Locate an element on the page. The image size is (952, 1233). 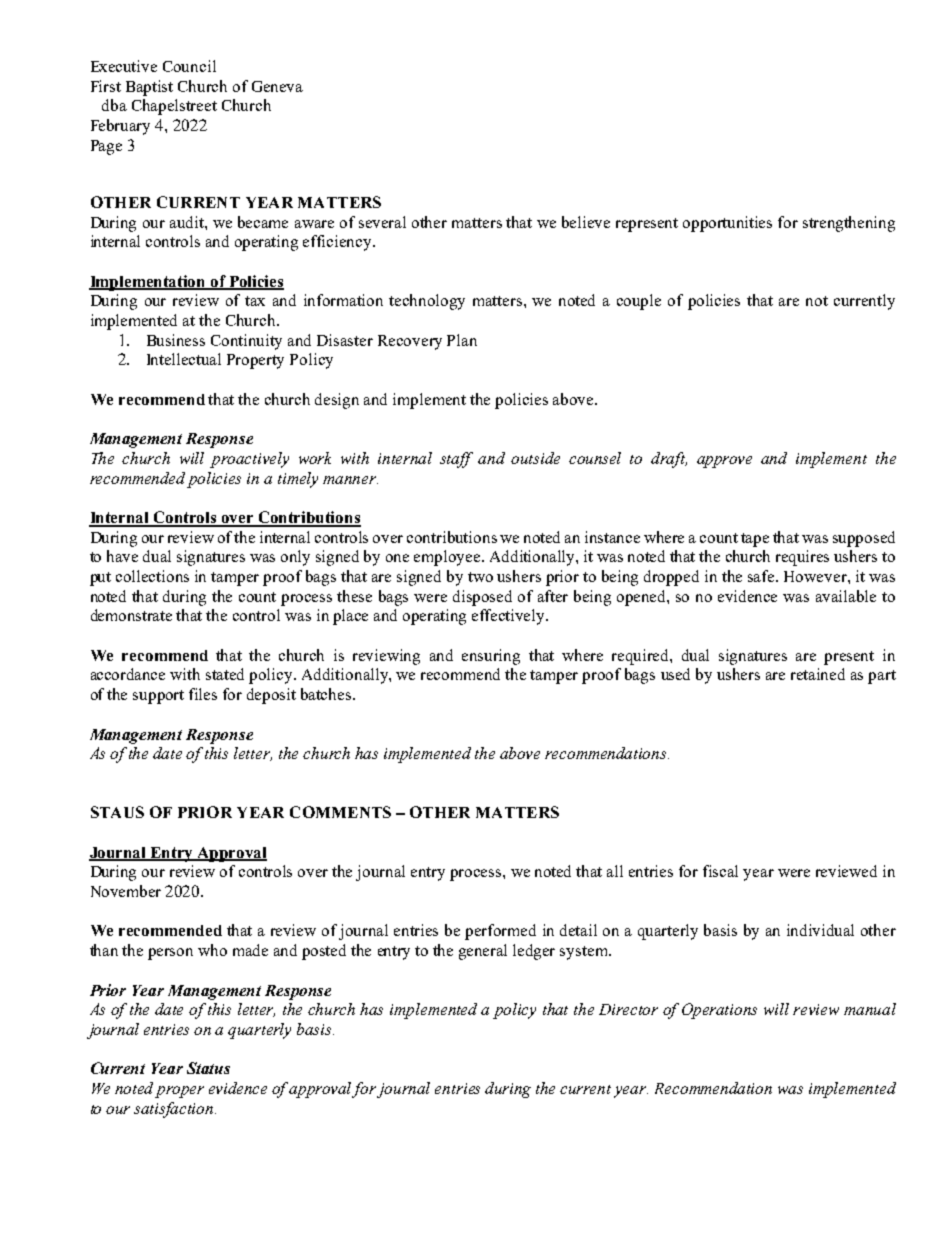
Baptist is located at coordinates (149, 88).
